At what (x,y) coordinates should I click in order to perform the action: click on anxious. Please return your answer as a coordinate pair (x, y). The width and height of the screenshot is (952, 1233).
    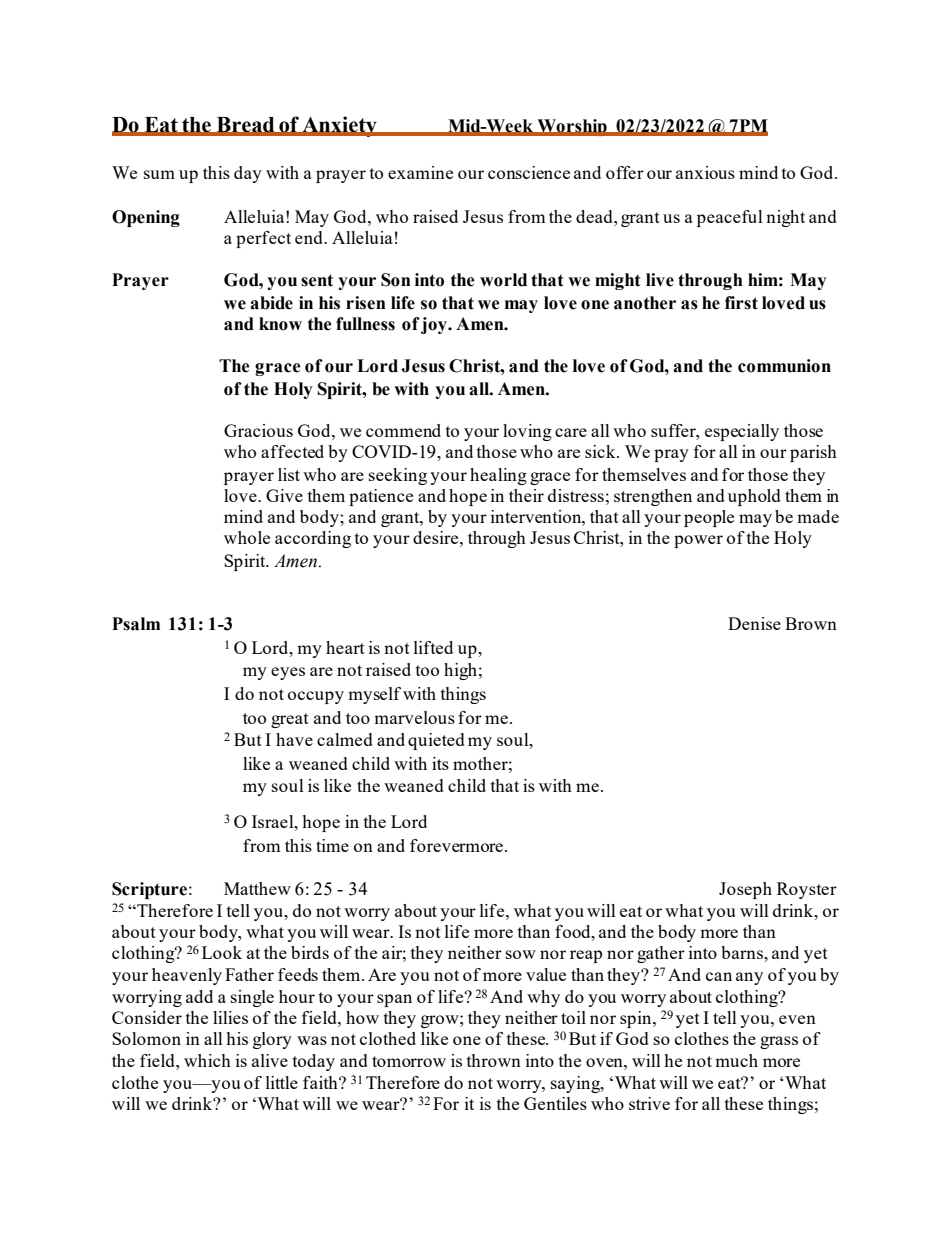
    Looking at the image, I should click on (705, 172).
